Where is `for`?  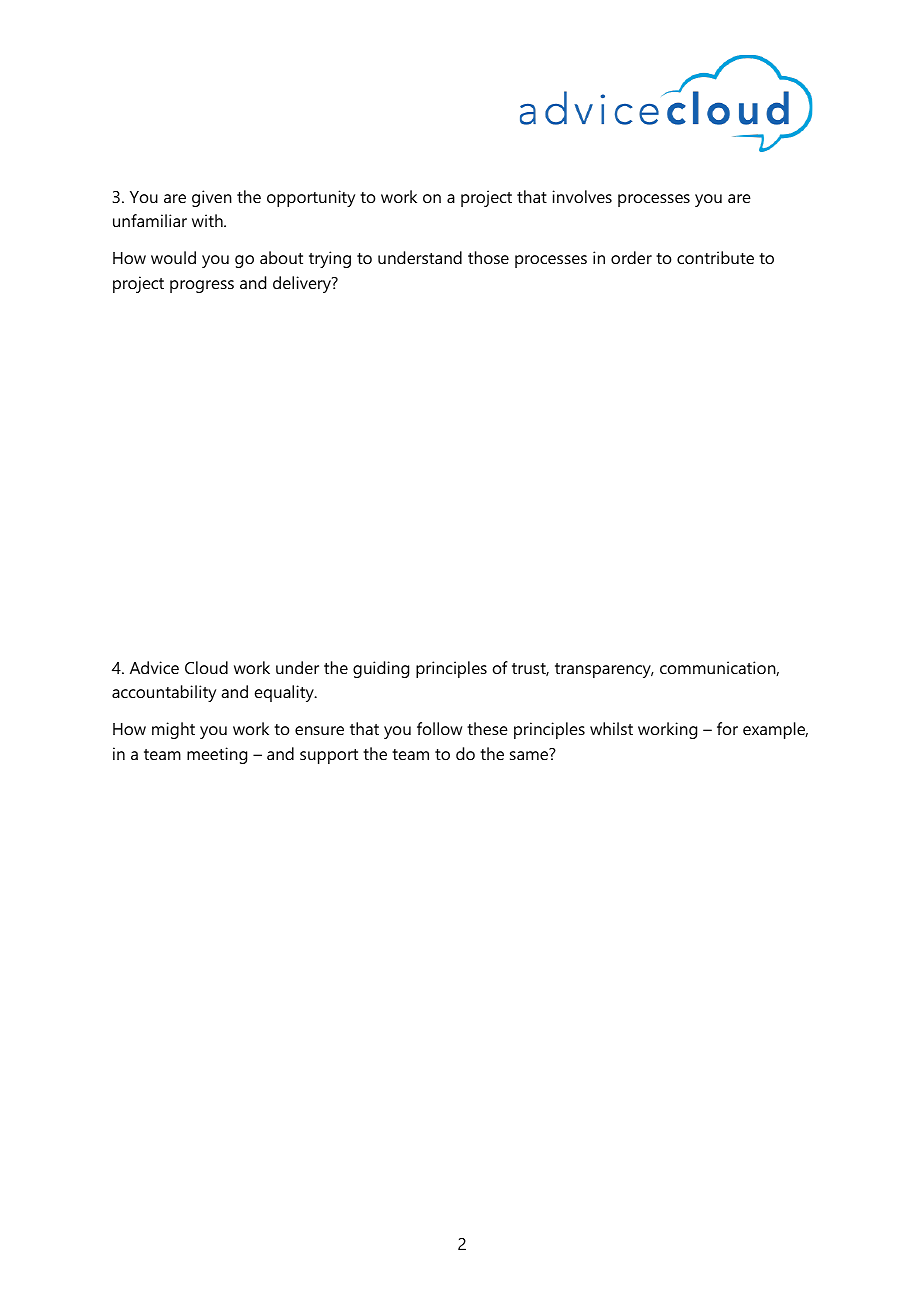
for is located at coordinates (727, 728).
